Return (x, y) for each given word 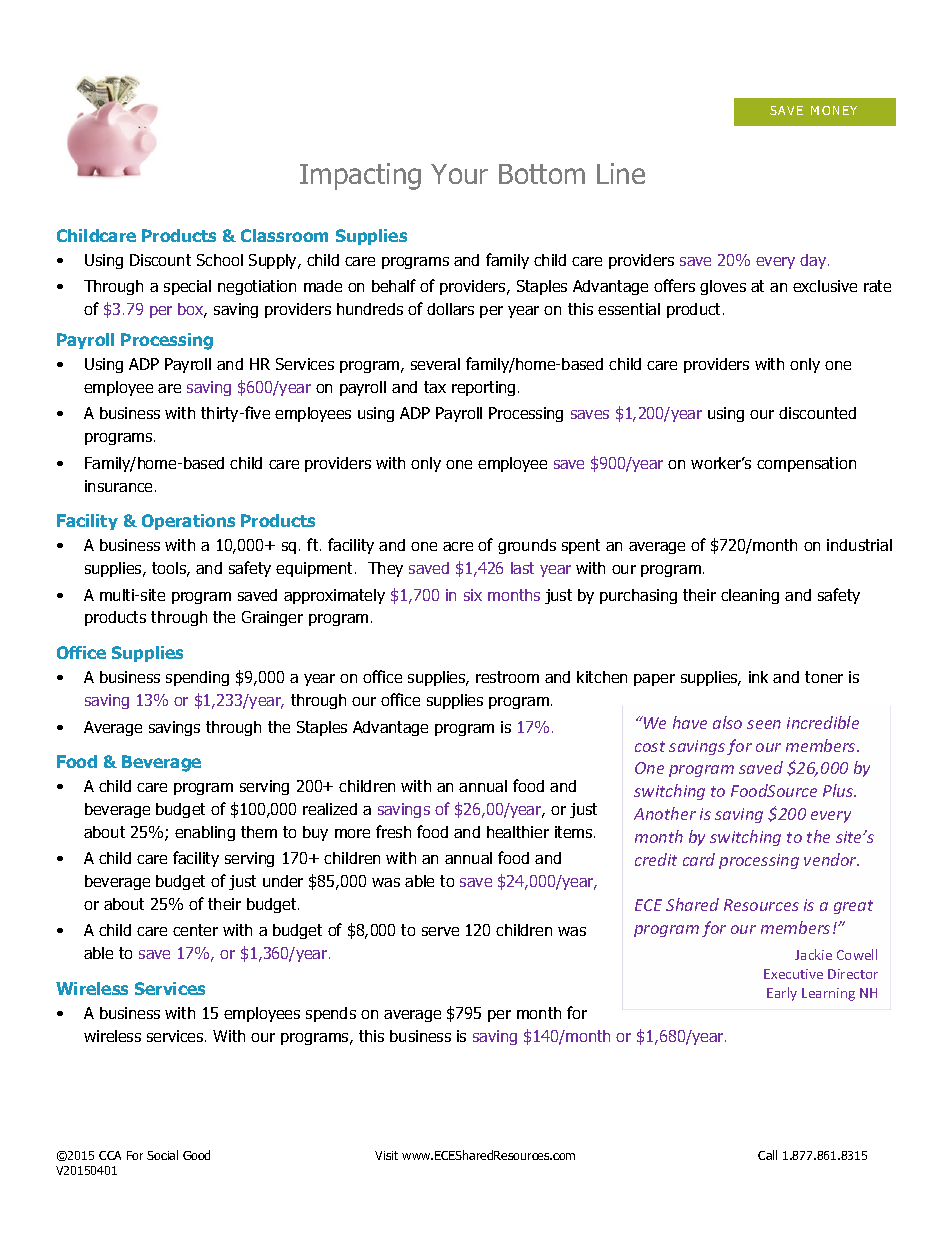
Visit (386, 1155)
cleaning (750, 596)
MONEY (834, 110)
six (473, 595)
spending (197, 678)
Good (196, 1155)
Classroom (284, 235)
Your (459, 174)
